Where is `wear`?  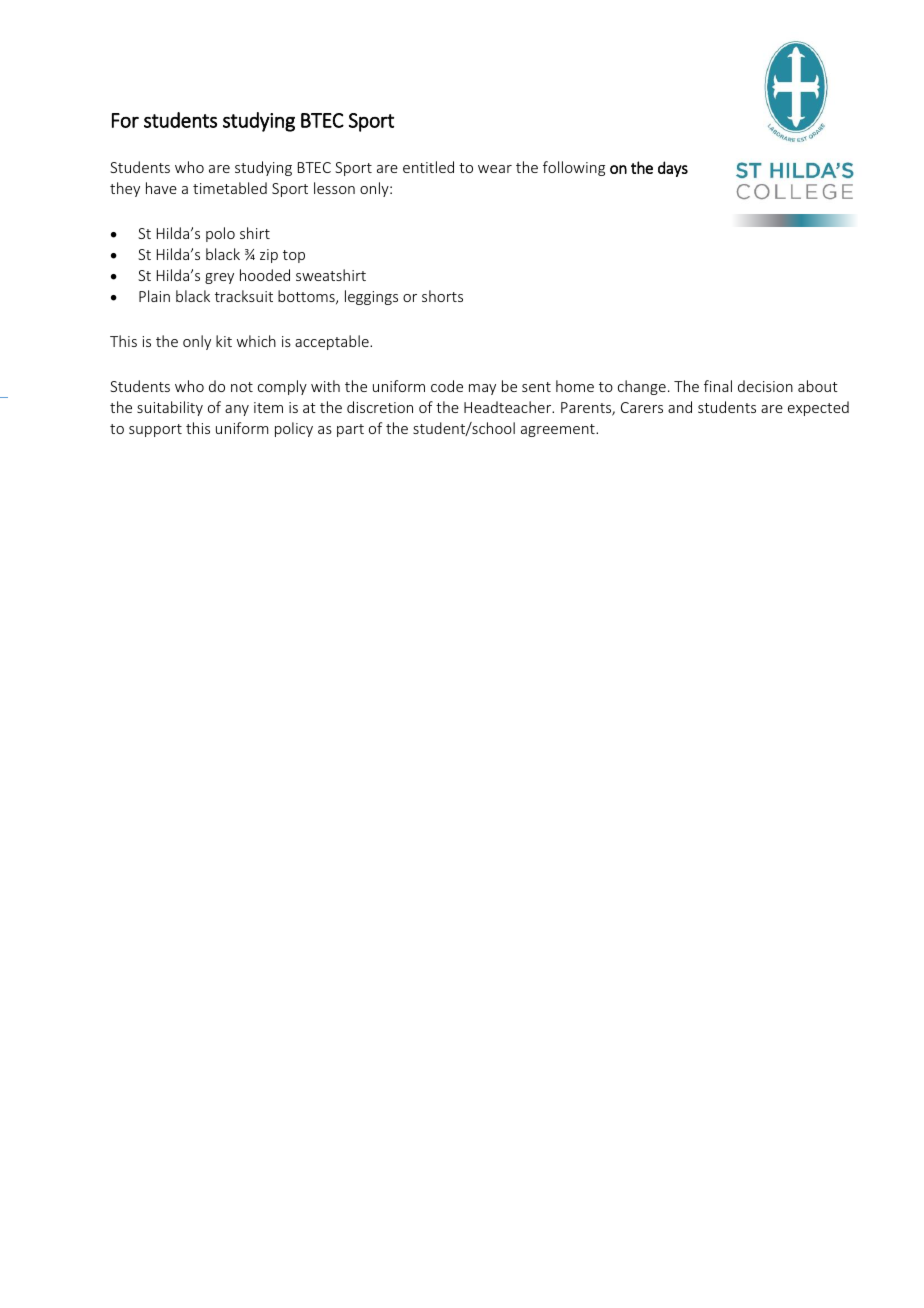
wear is located at coordinates (495, 169).
